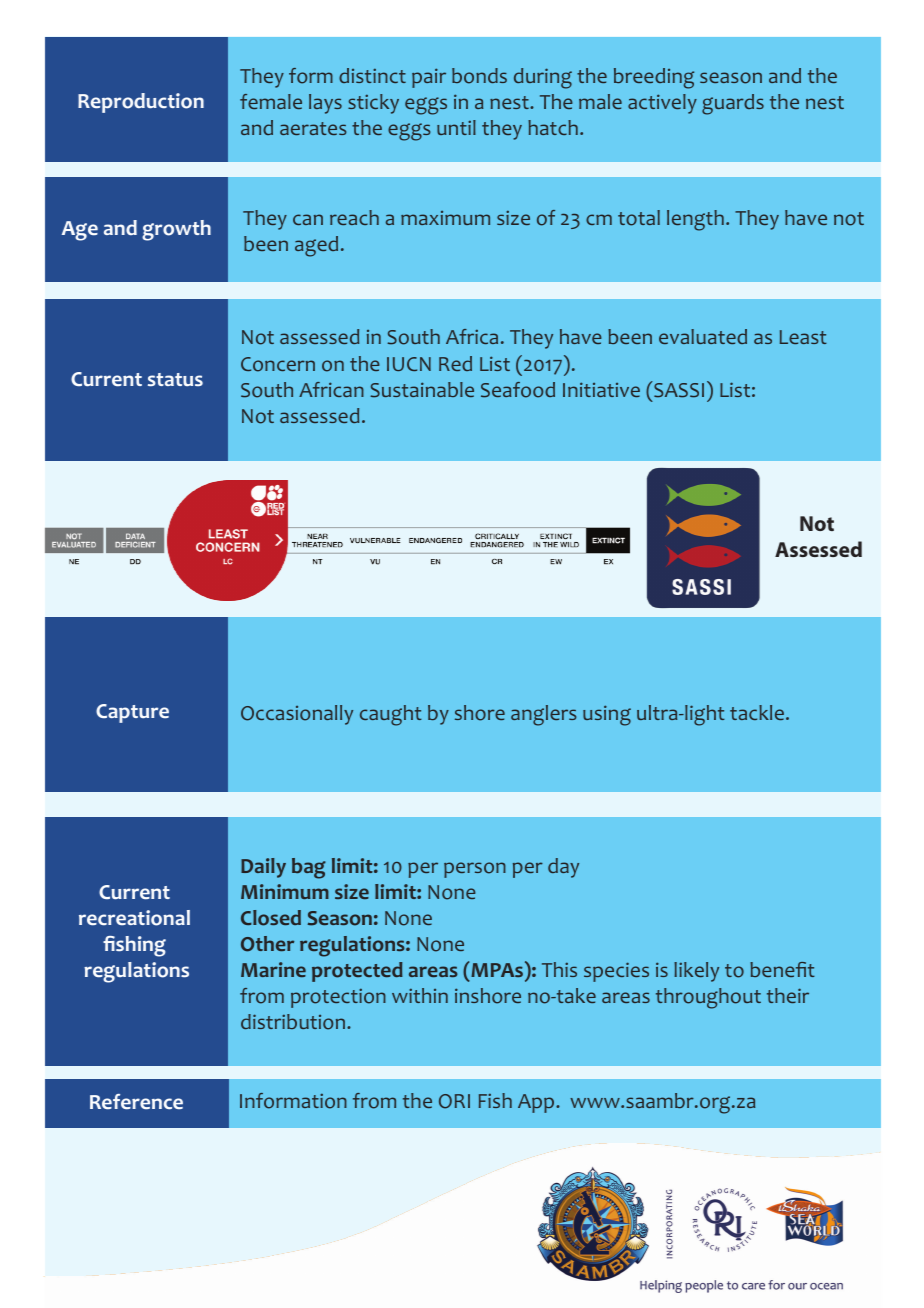 The image size is (924, 1308). Describe the element at coordinates (696, 972) in the document. I see `likely` at that location.
